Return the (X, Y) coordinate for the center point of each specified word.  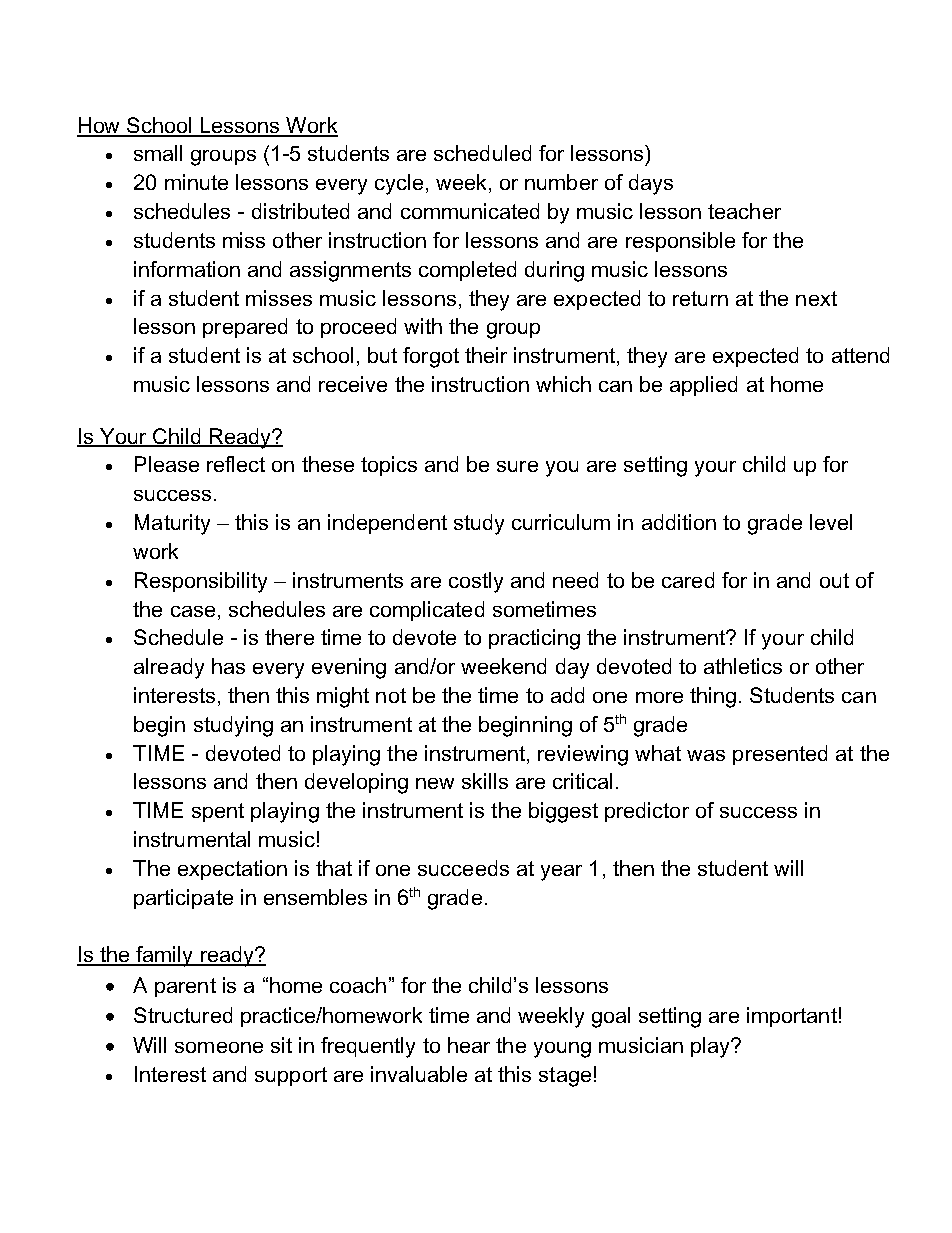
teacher (744, 211)
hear (469, 1045)
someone (219, 1047)
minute (196, 182)
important (792, 1017)
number (561, 182)
